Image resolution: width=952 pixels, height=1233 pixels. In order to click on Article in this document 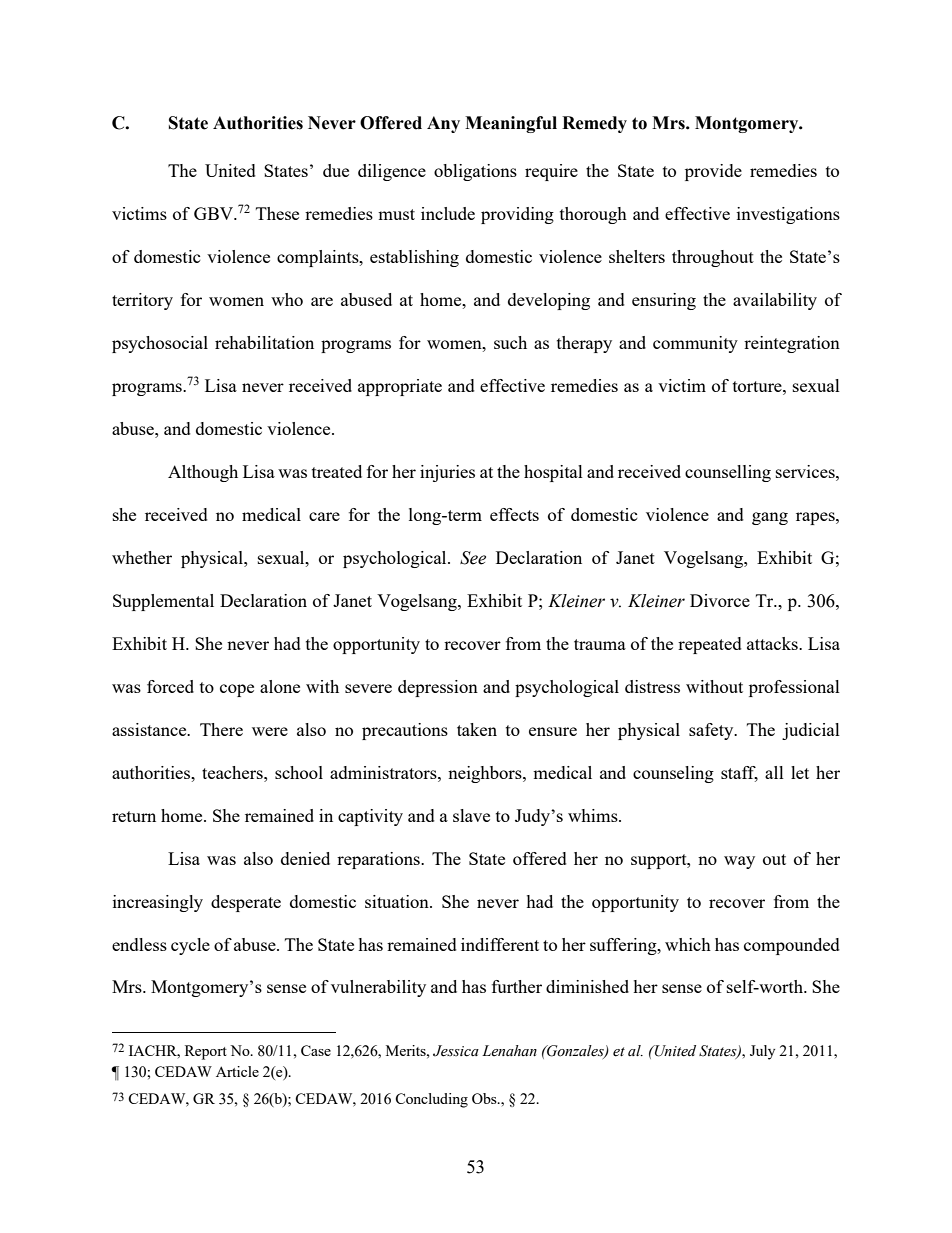, I will do `click(237, 1071)`.
